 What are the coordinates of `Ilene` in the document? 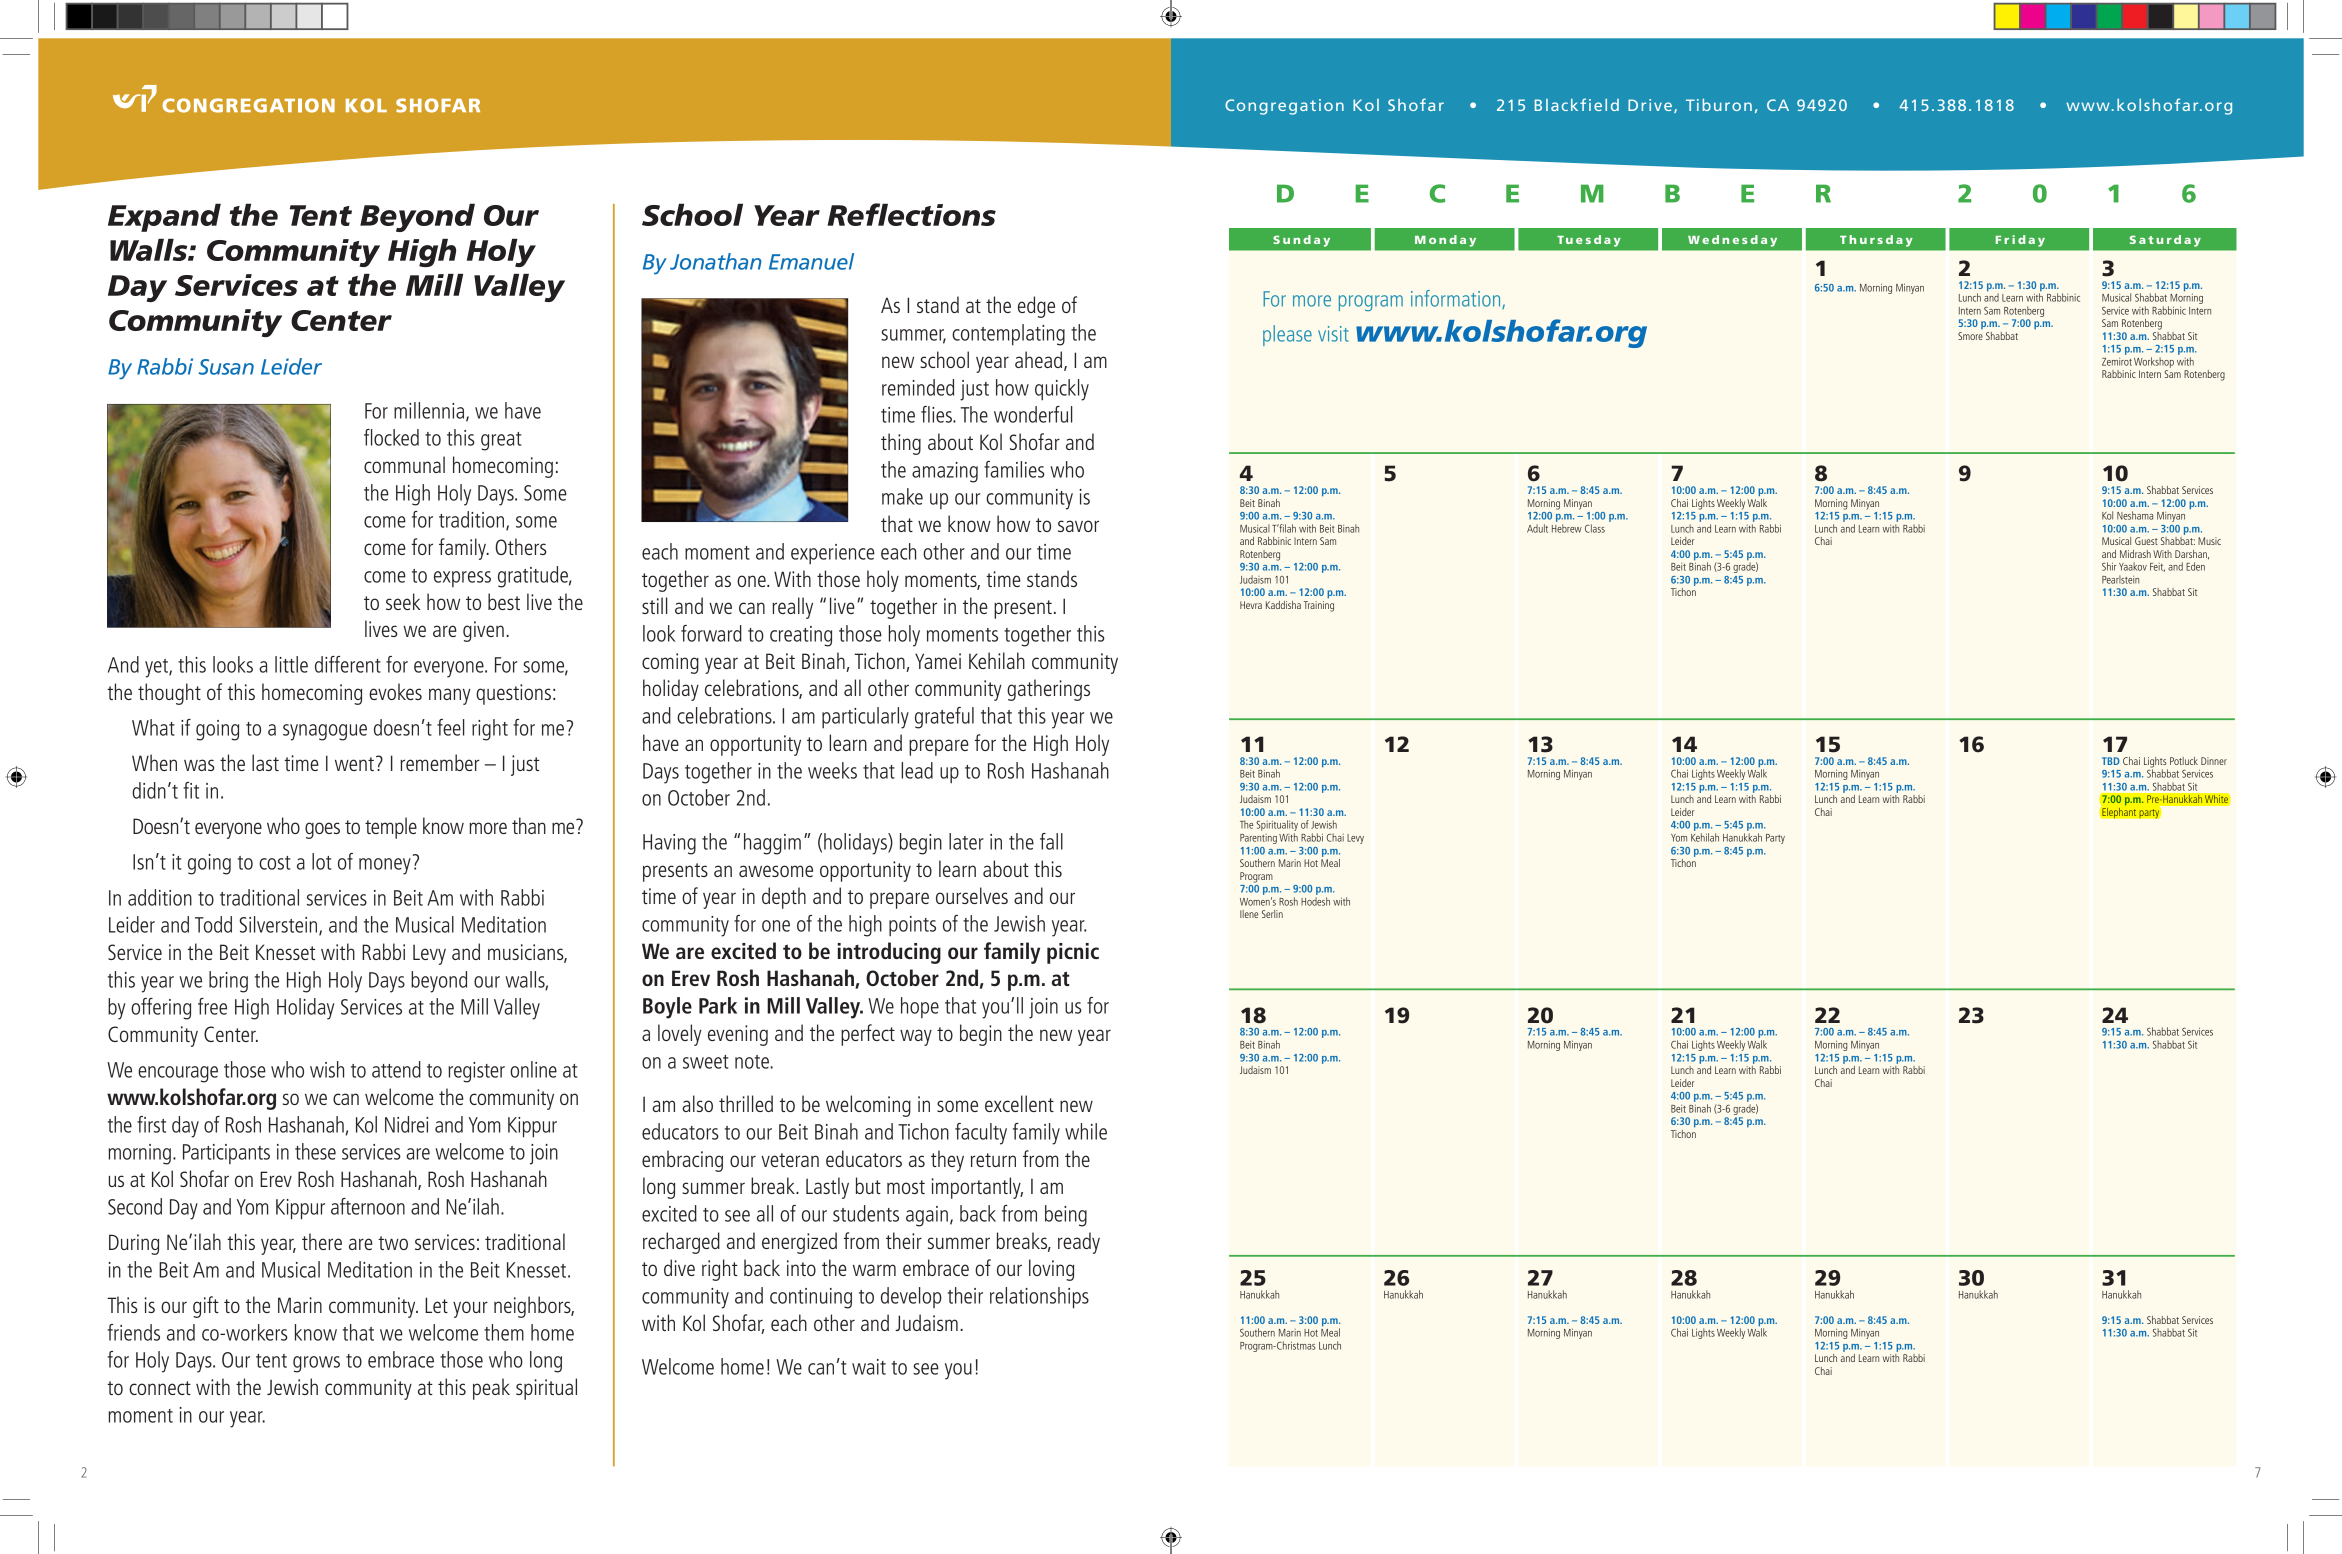 It's located at (1249, 914).
